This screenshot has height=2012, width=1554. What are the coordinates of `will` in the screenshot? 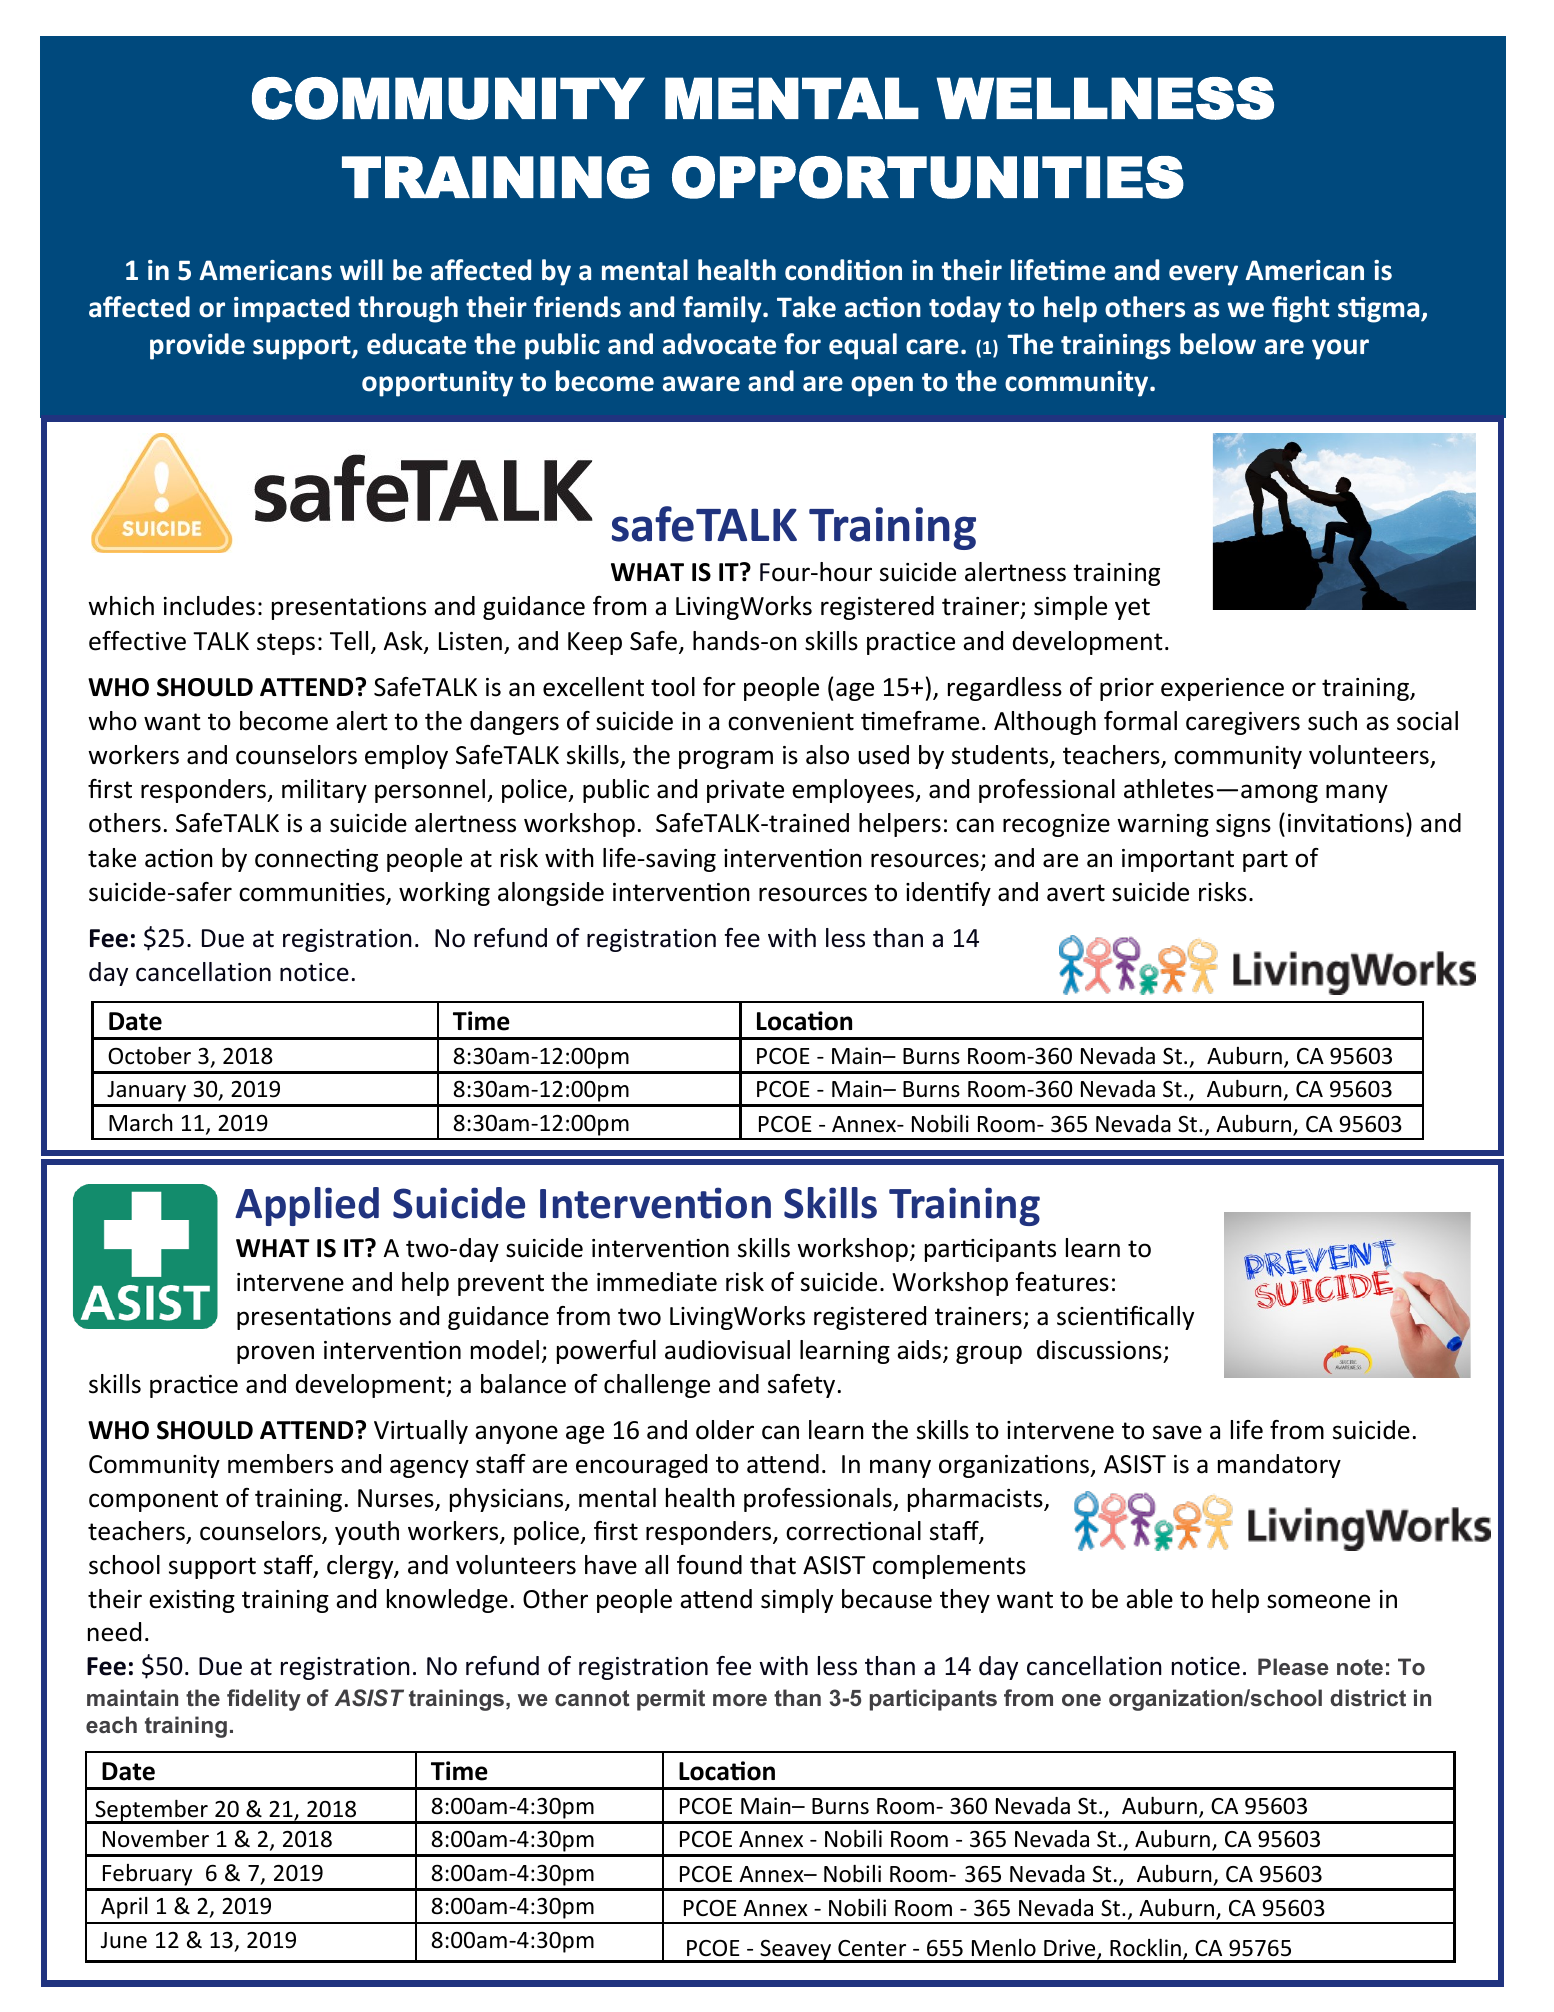 It's located at (361, 269).
